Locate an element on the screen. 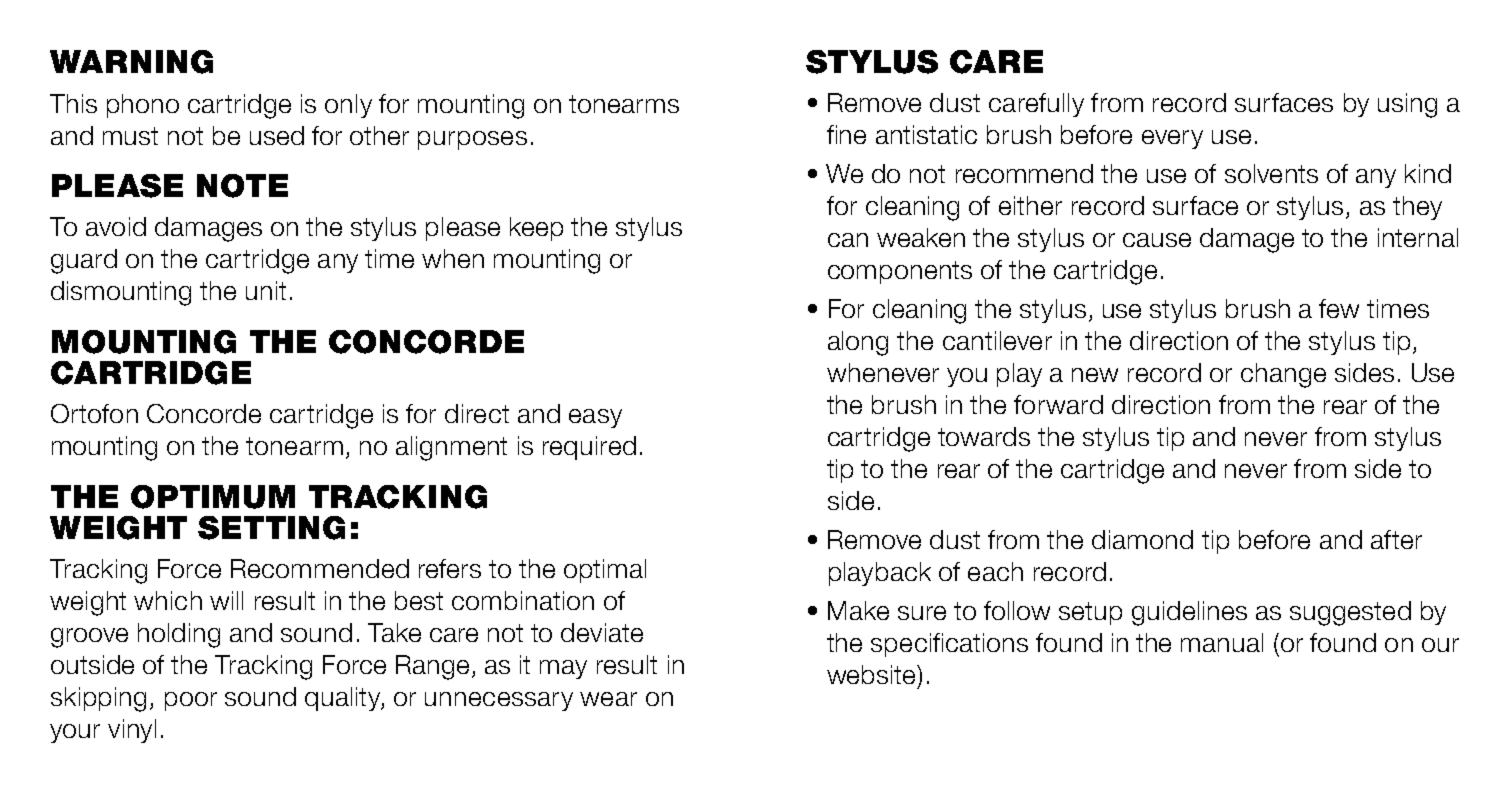 The height and width of the screenshot is (806, 1512). OPTIMUM is located at coordinates (213, 497).
